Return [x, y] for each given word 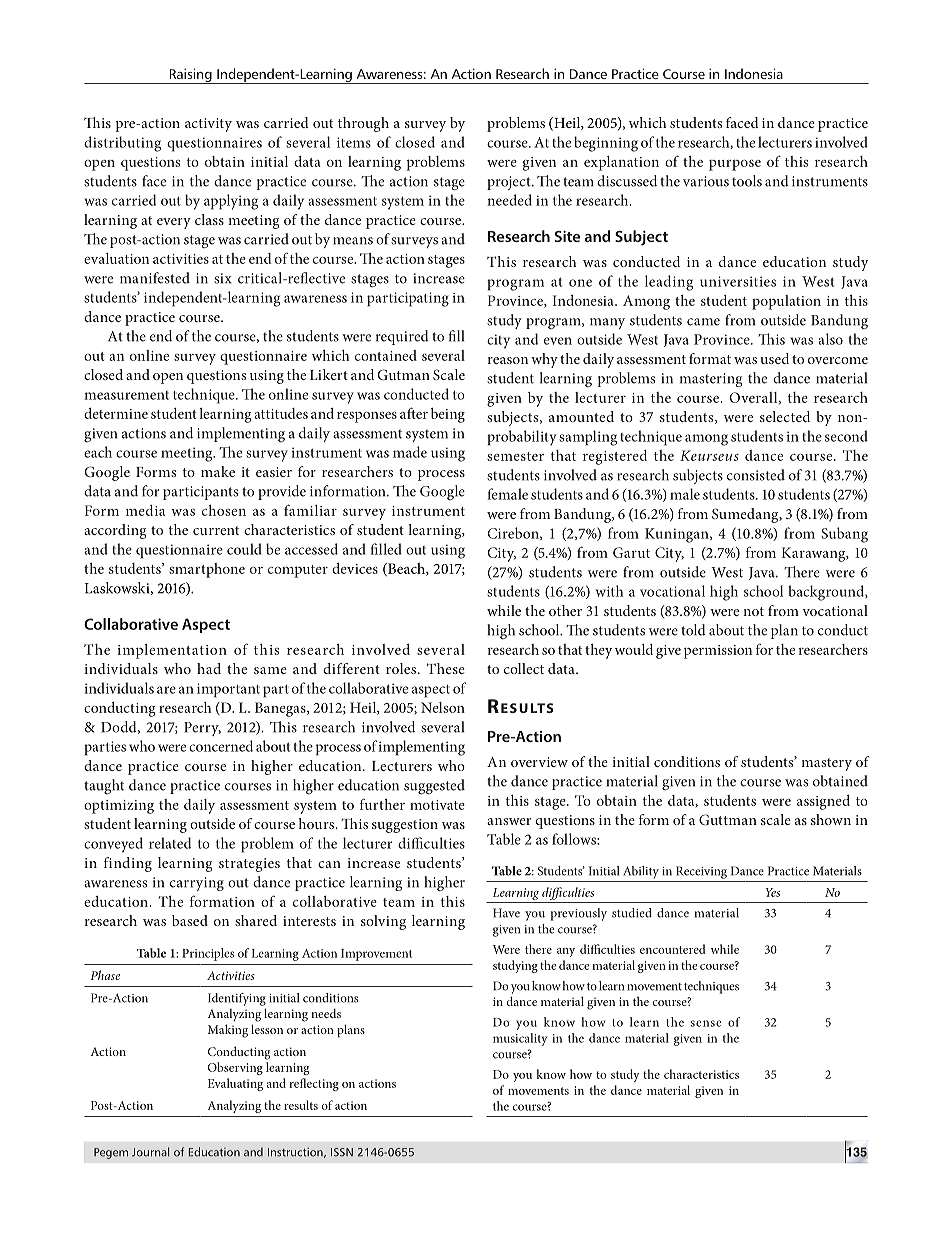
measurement [126, 395]
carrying [197, 884]
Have [506, 913]
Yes [773, 892]
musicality [520, 1039]
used [774, 358]
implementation [172, 651]
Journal [150, 1152]
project [510, 183]
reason [508, 360]
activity [208, 125]
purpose [735, 165]
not [753, 611]
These [446, 668]
